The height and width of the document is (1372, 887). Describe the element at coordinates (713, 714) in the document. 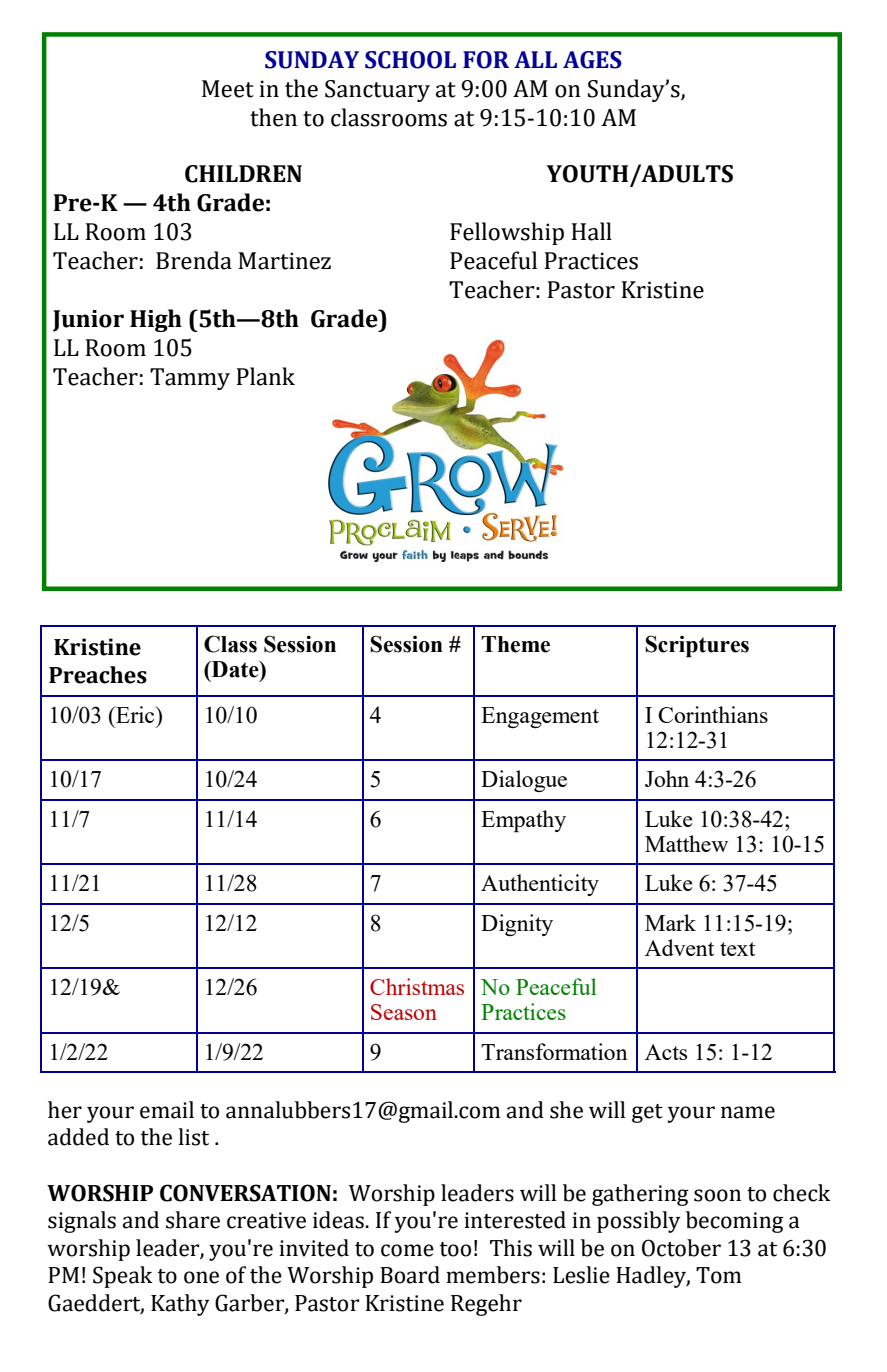

I see `Corinthians` at that location.
